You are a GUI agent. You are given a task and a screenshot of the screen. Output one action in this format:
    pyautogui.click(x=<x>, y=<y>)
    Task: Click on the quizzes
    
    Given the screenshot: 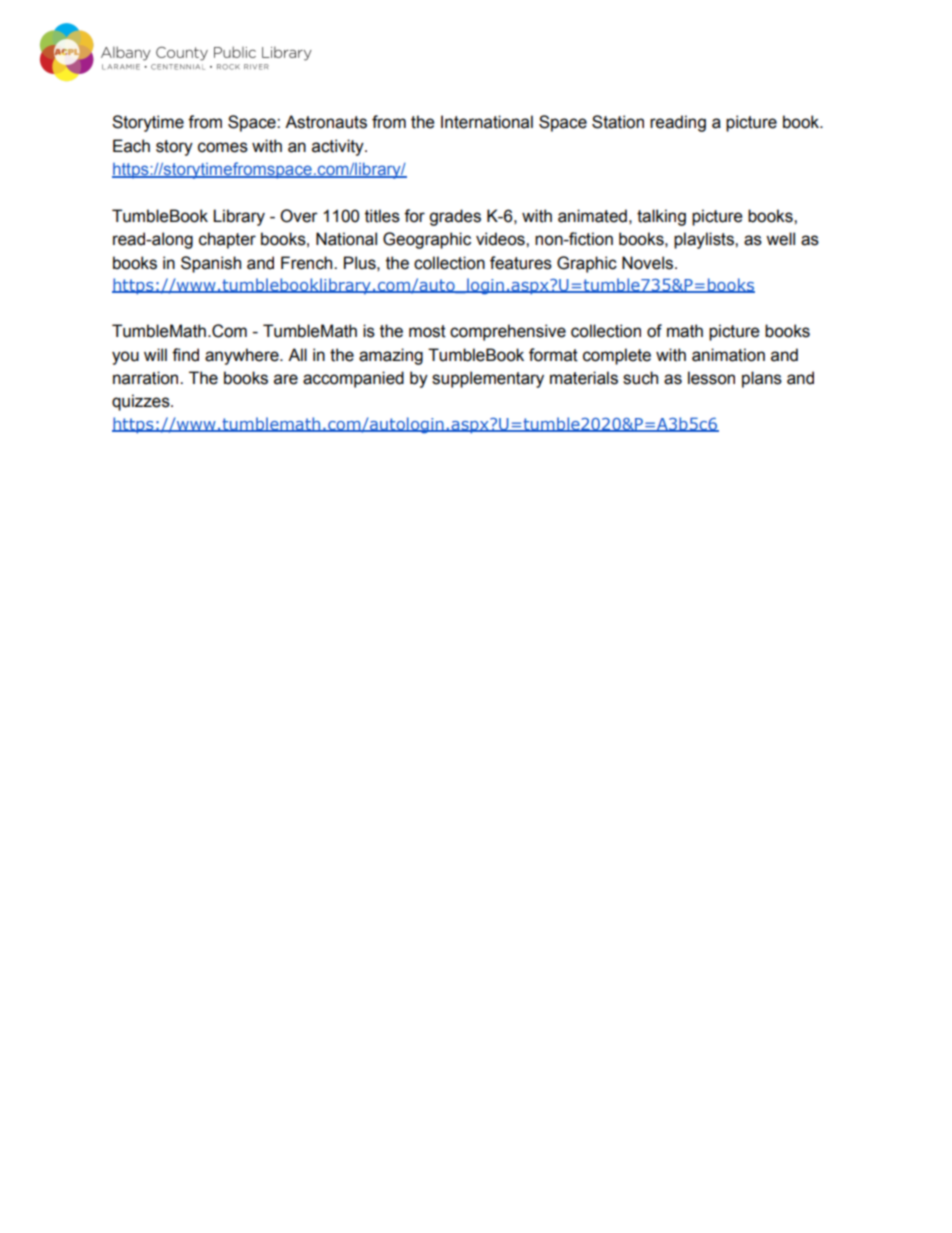 What is the action you would take?
    pyautogui.click(x=142, y=402)
